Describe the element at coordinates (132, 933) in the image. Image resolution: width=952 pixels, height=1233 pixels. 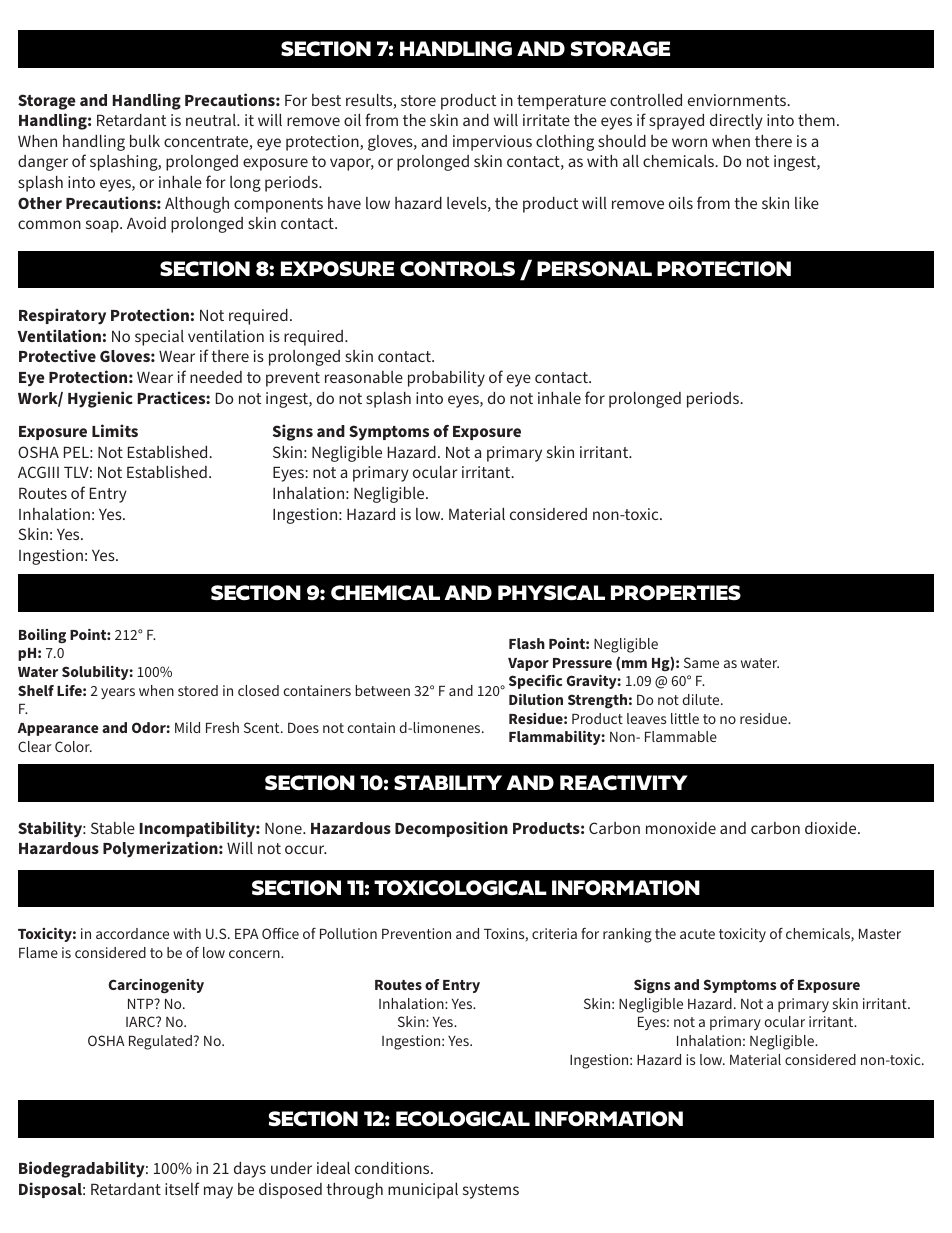
I see `accordance` at that location.
